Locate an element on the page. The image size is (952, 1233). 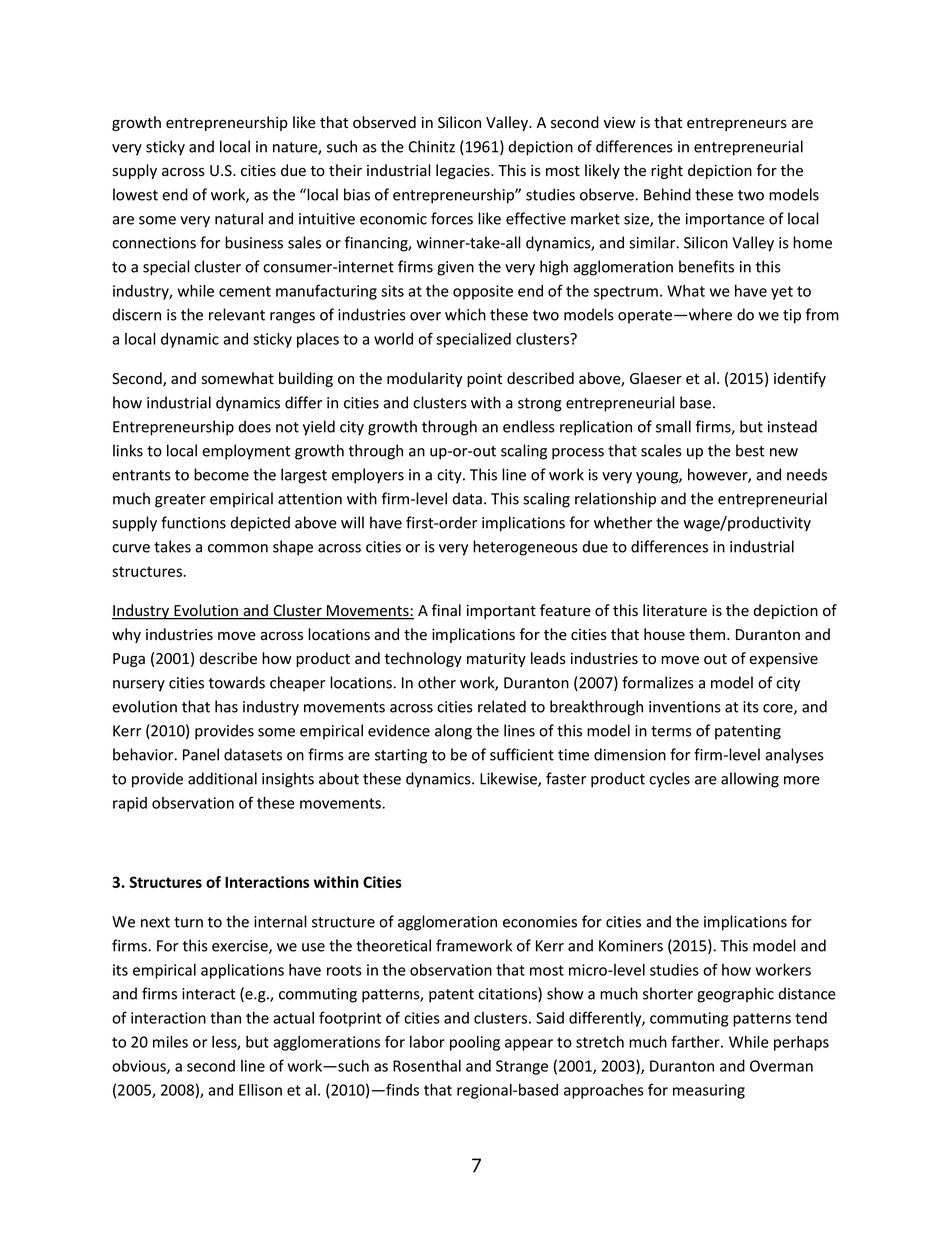
miles is located at coordinates (170, 1041).
